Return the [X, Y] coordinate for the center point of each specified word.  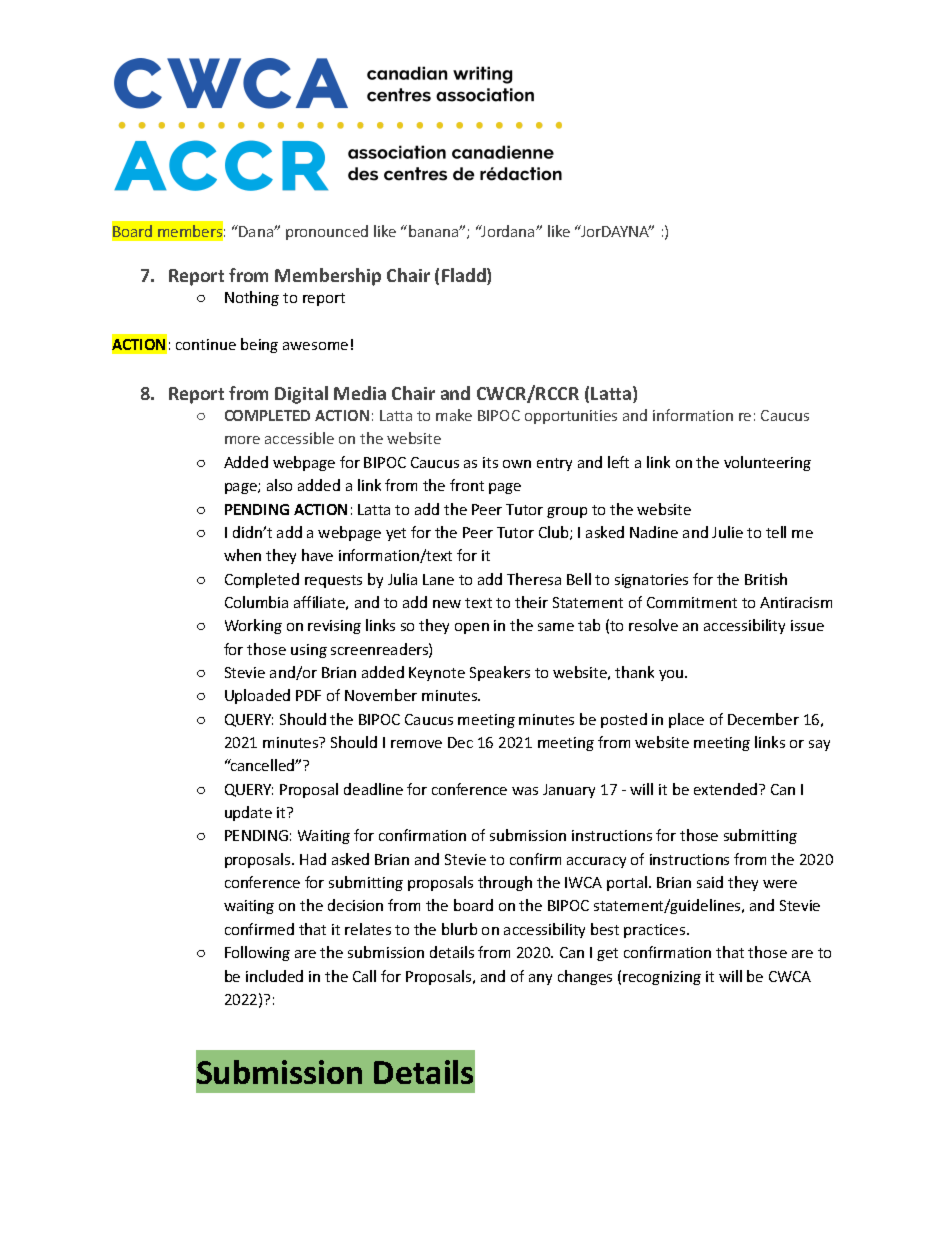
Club [555, 533]
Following [257, 953]
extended [727, 789]
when [242, 555]
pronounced [327, 232]
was [525, 791]
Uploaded [257, 696]
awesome [315, 346]
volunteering [767, 463]
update [248, 813]
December [763, 719]
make [454, 415]
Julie [727, 532]
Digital [301, 395]
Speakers [500, 673]
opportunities [571, 417]
